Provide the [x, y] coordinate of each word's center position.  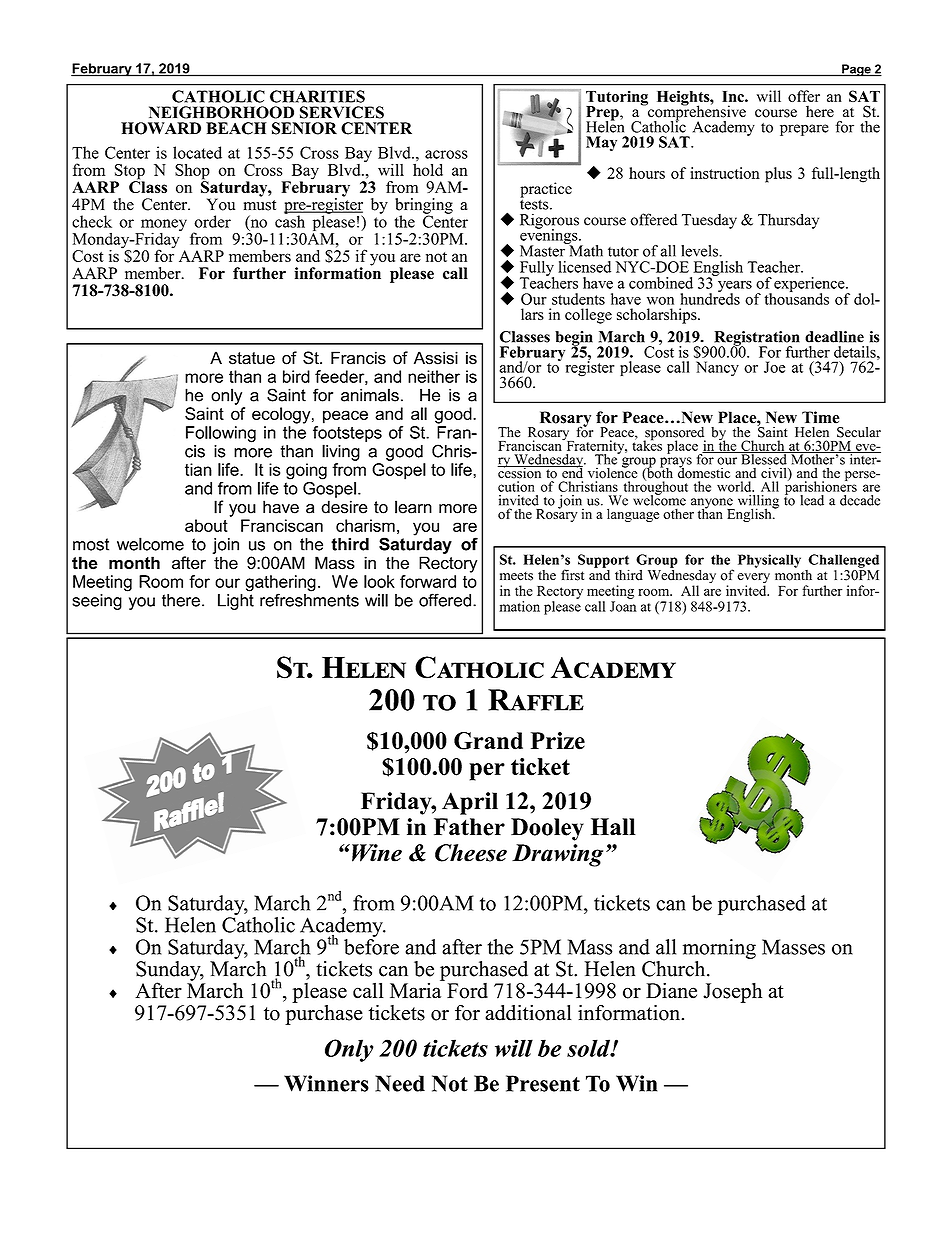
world [735, 486]
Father [469, 827]
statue [252, 358]
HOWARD [161, 128]
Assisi [436, 358]
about [206, 525]
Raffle [536, 700]
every [753, 579]
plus [778, 175]
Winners [326, 1083]
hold [428, 169]
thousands [796, 298]
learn [413, 507]
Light [236, 600]
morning [719, 949]
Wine [377, 853]
